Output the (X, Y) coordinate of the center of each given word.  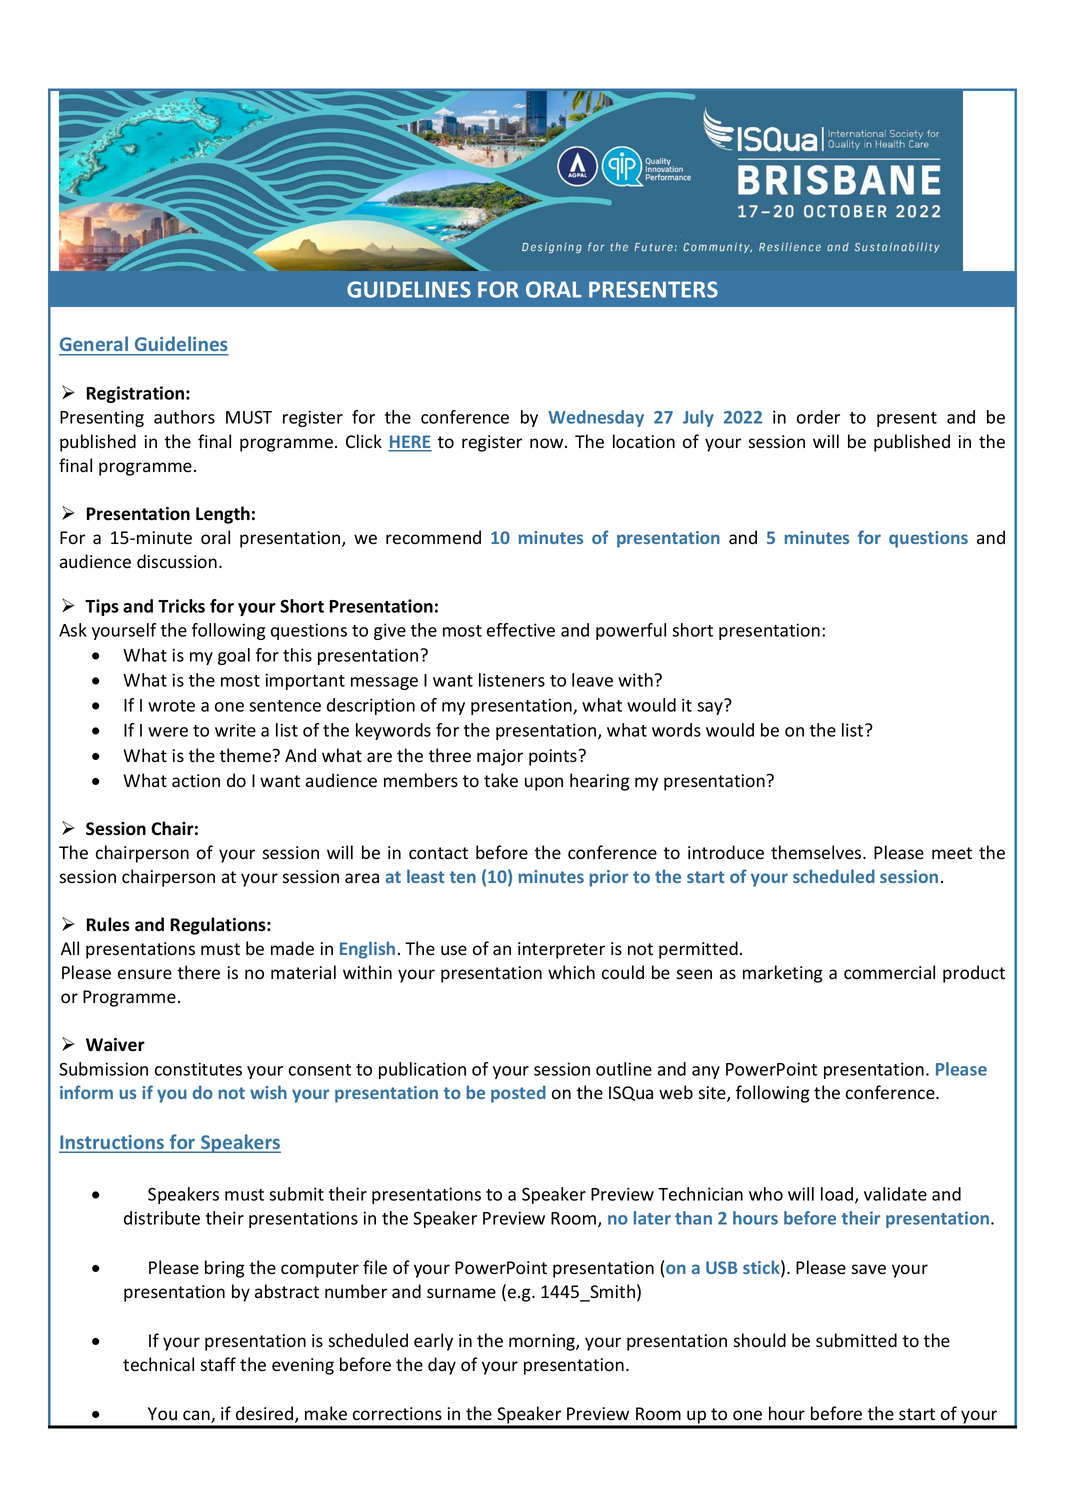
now (548, 443)
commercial (889, 972)
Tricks (181, 606)
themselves (817, 852)
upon (544, 784)
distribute (162, 1218)
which (571, 972)
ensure (145, 974)
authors (184, 417)
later (652, 1218)
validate (895, 1194)
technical (158, 1364)
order (818, 417)
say (711, 707)
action (196, 781)
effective (521, 630)
